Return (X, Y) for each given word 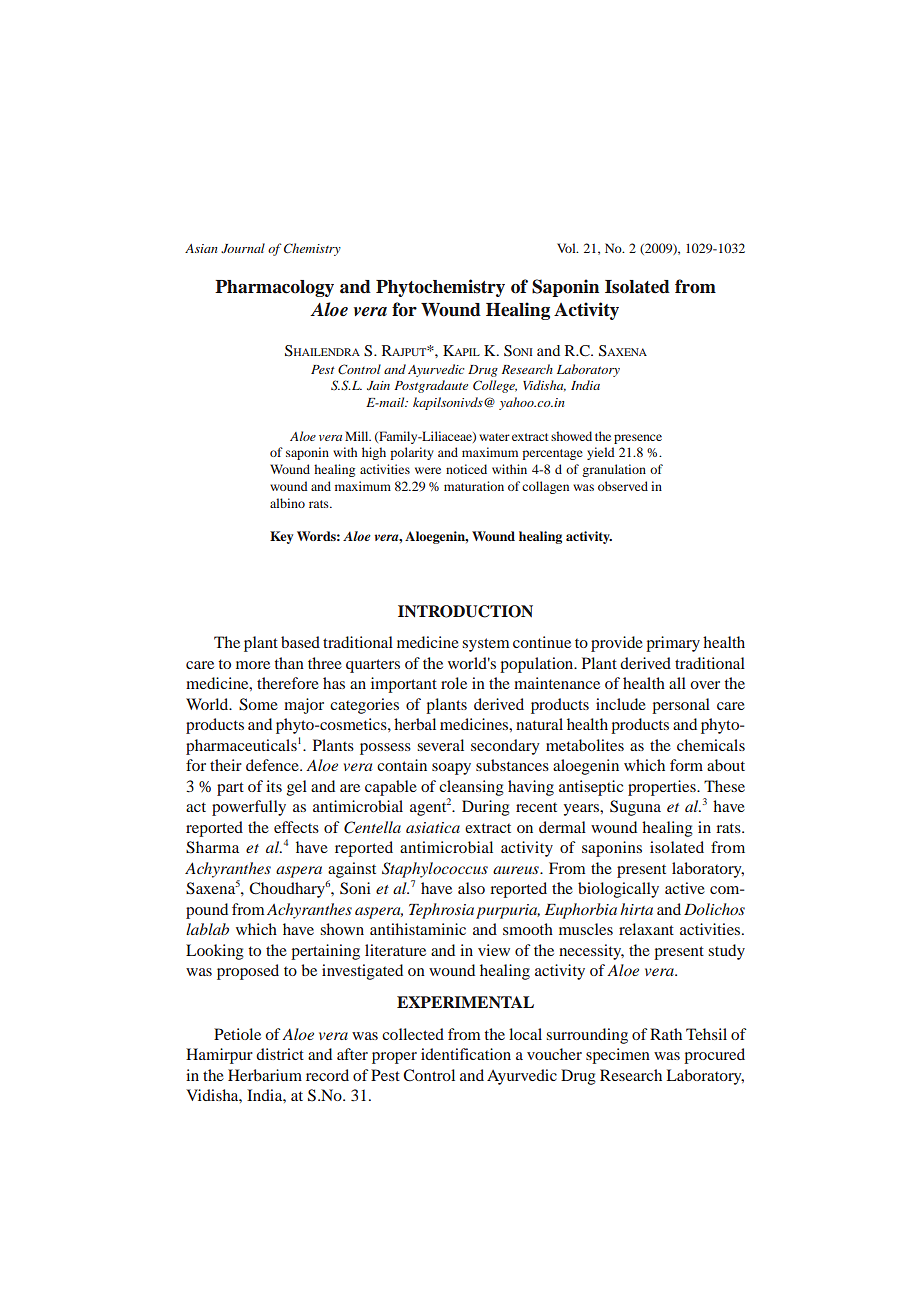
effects (296, 827)
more (253, 665)
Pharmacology (274, 288)
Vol (567, 248)
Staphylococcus (435, 870)
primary (673, 644)
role (454, 683)
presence (638, 439)
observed (623, 486)
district (280, 1054)
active (685, 888)
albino (287, 503)
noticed (466, 469)
